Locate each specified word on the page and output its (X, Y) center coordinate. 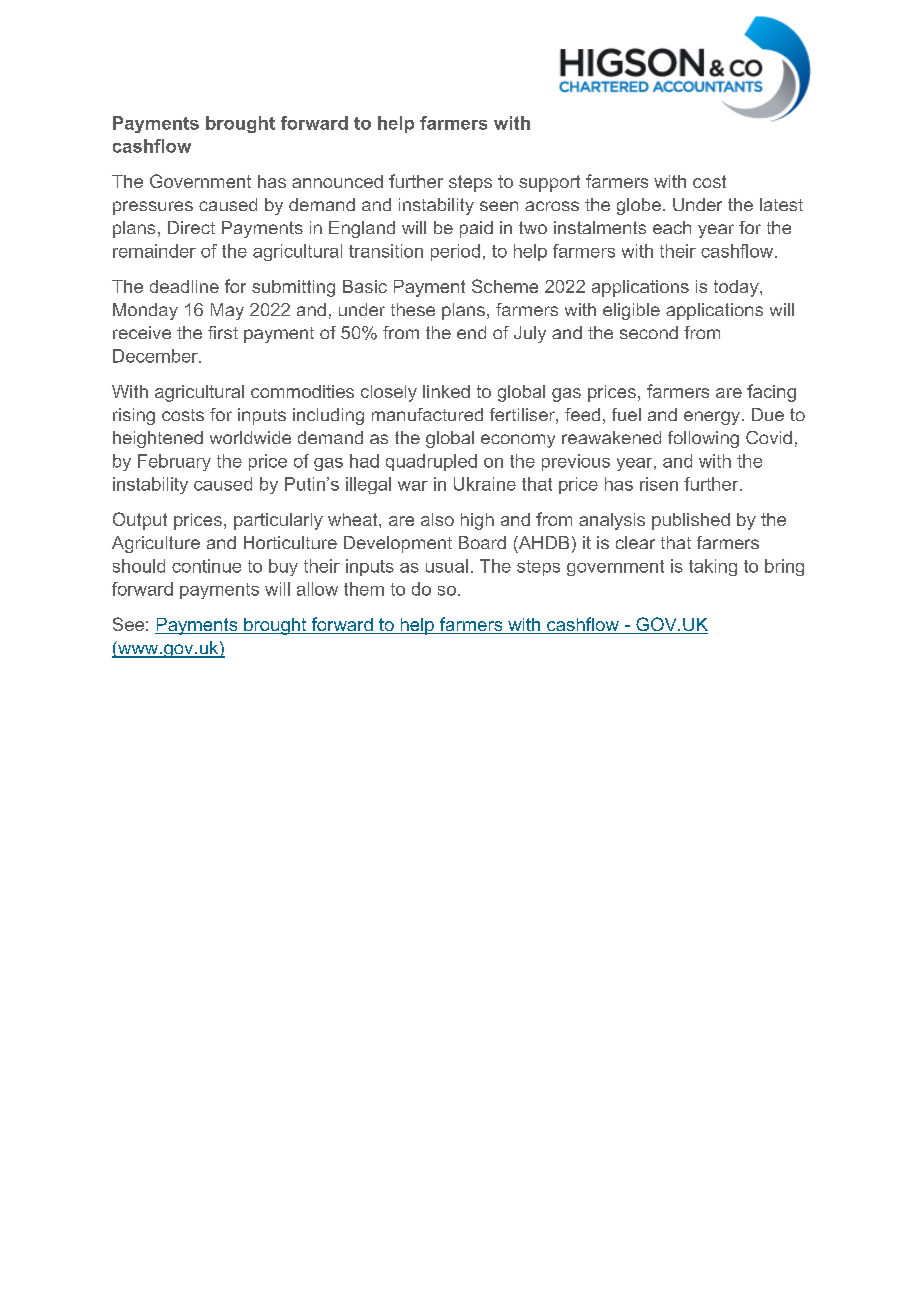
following (703, 439)
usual (447, 566)
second (649, 332)
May (227, 311)
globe (639, 206)
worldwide (250, 437)
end (471, 332)
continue (206, 566)
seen (499, 206)
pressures (153, 208)
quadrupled (431, 462)
